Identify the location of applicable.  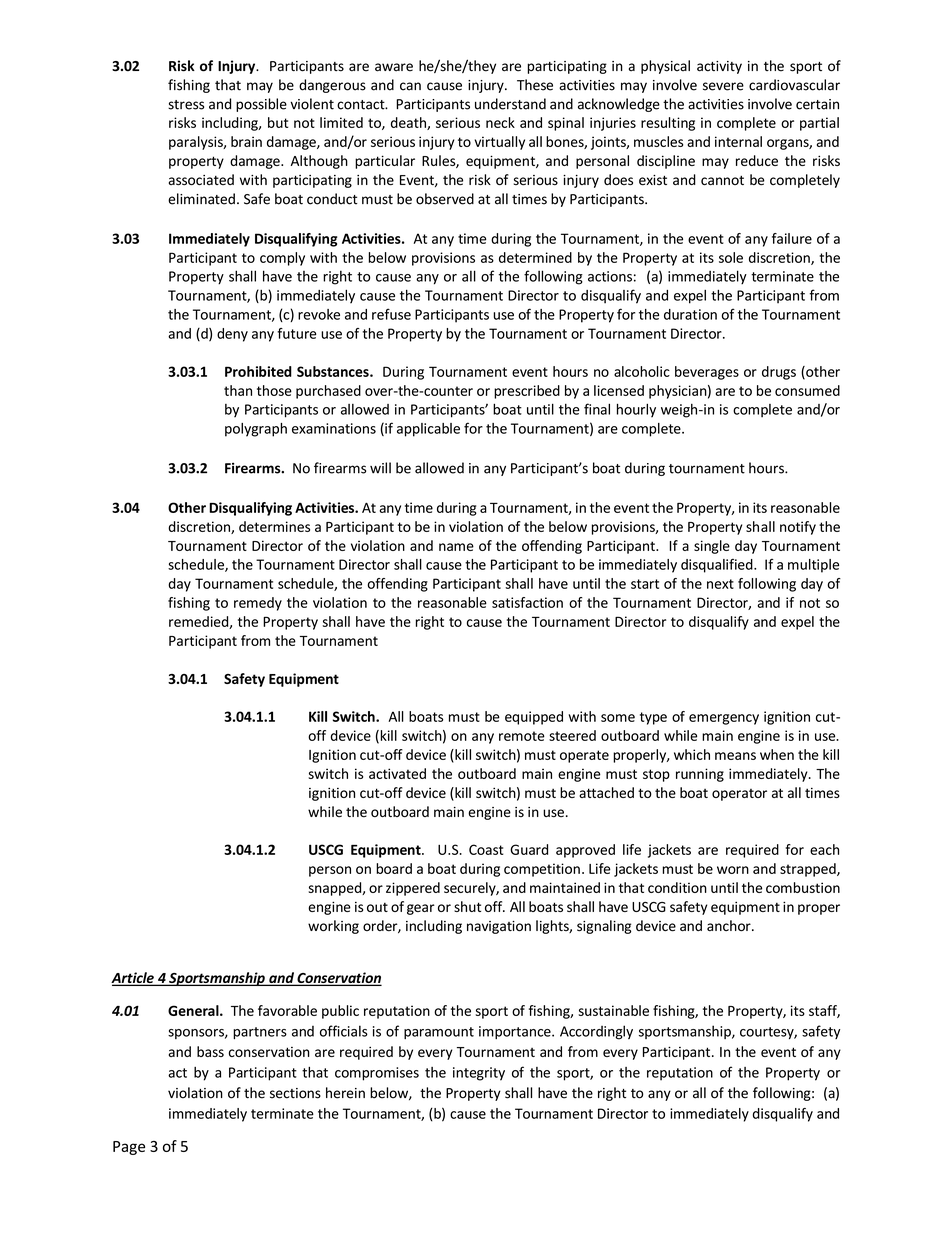
(428, 430).
